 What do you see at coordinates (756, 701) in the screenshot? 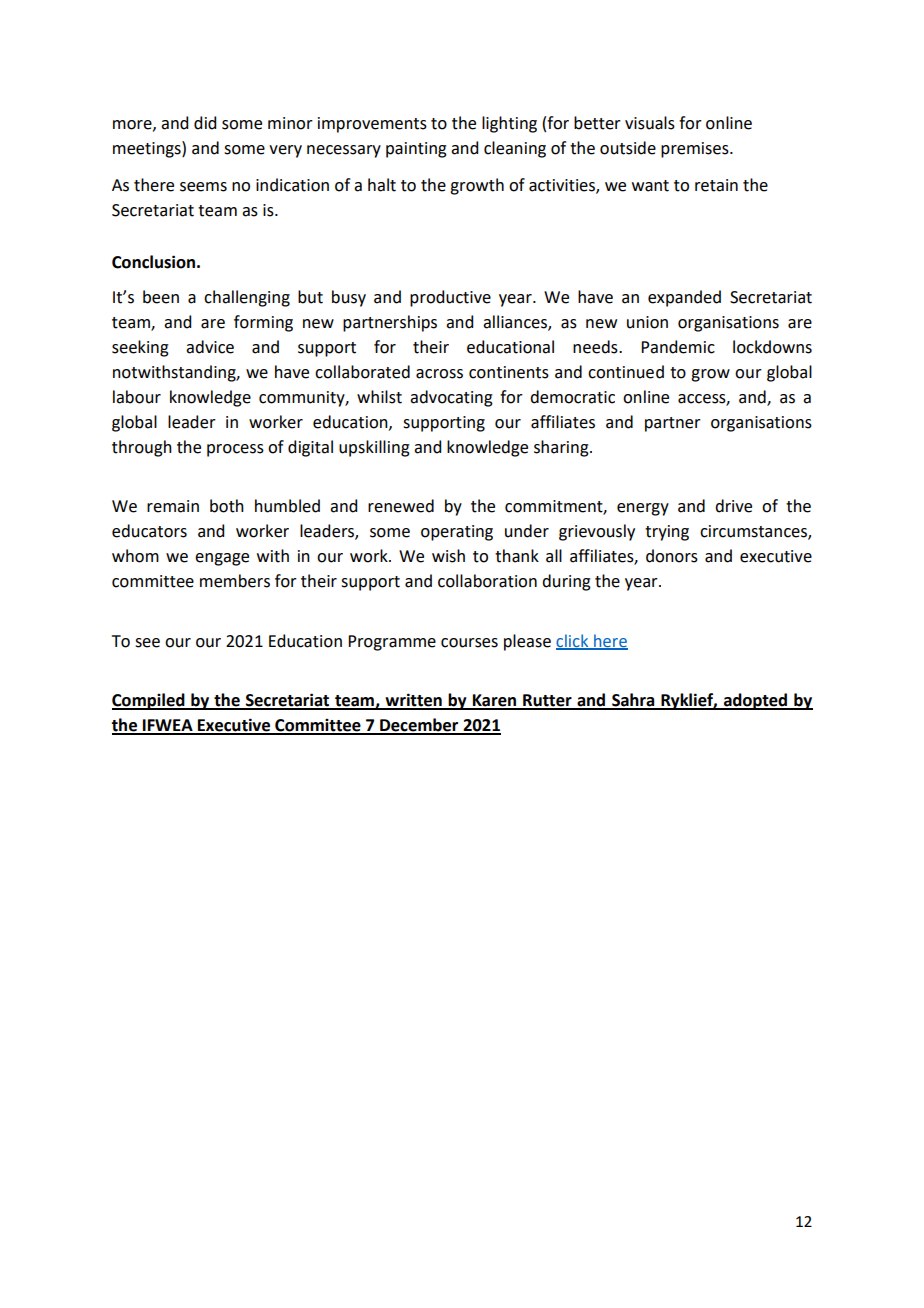
I see `adopted` at bounding box center [756, 701].
